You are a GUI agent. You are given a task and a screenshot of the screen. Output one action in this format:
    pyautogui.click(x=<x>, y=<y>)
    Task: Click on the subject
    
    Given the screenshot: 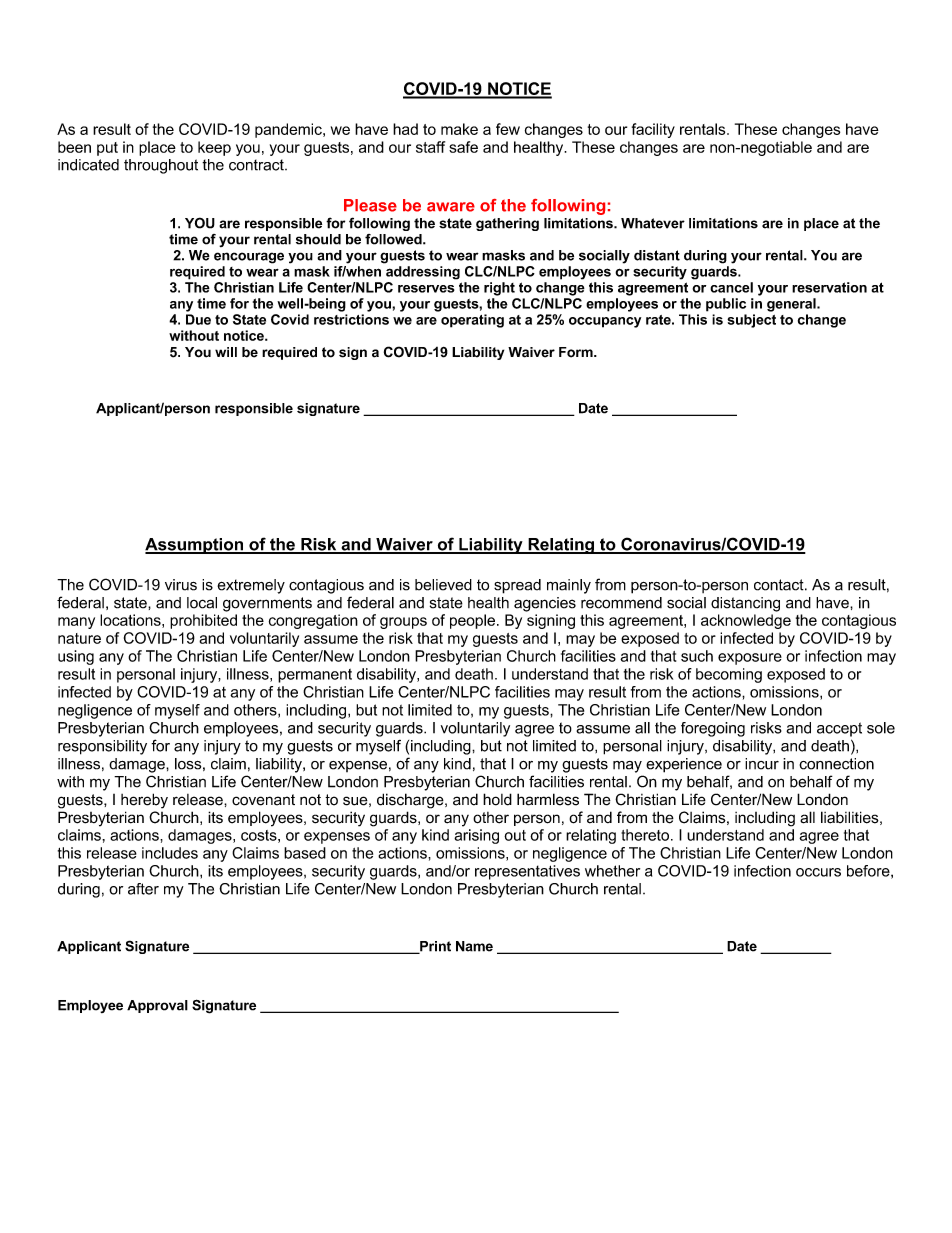 What is the action you would take?
    pyautogui.click(x=751, y=321)
